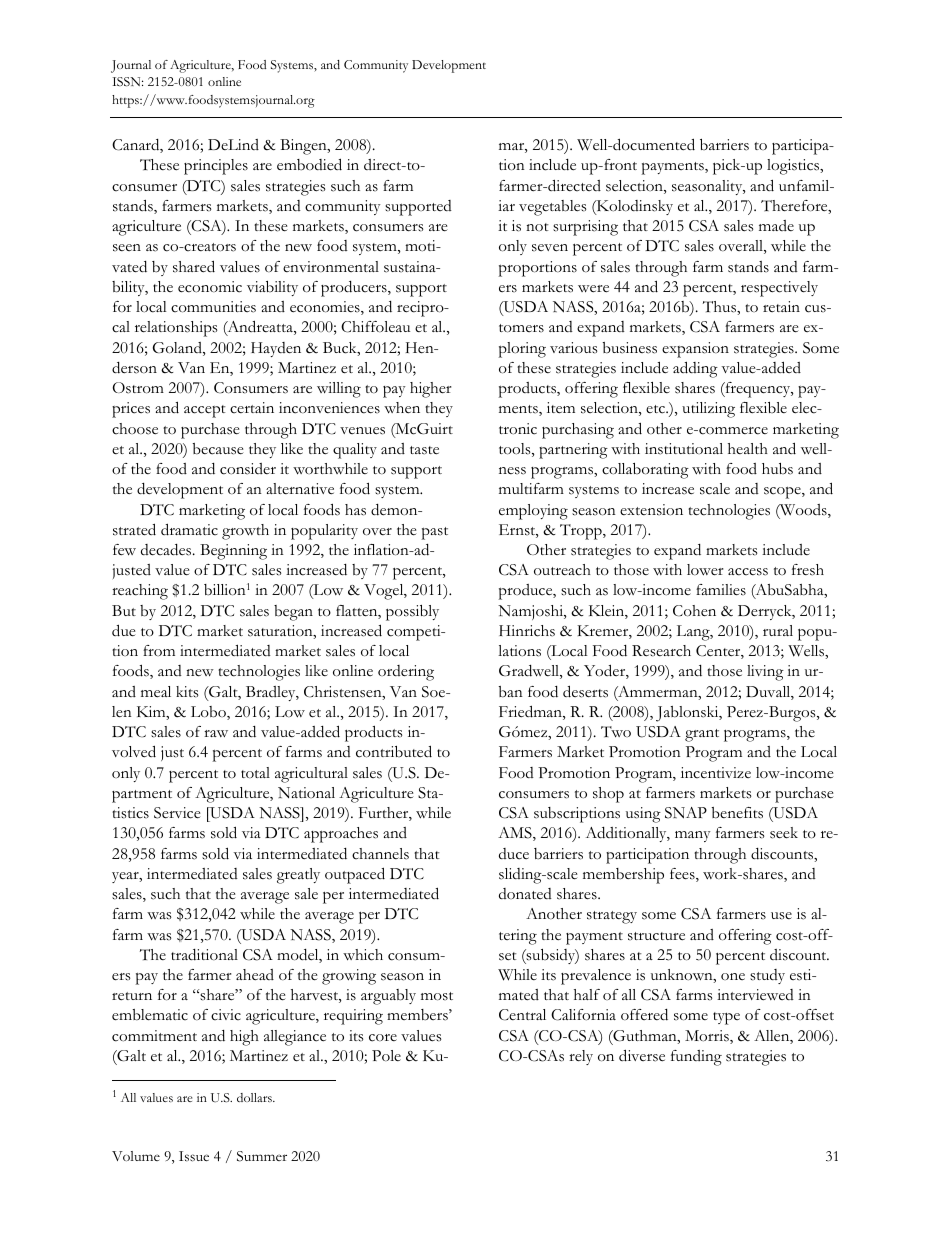 This screenshot has height=1233, width=952. I want to click on Pole, so click(386, 1055).
